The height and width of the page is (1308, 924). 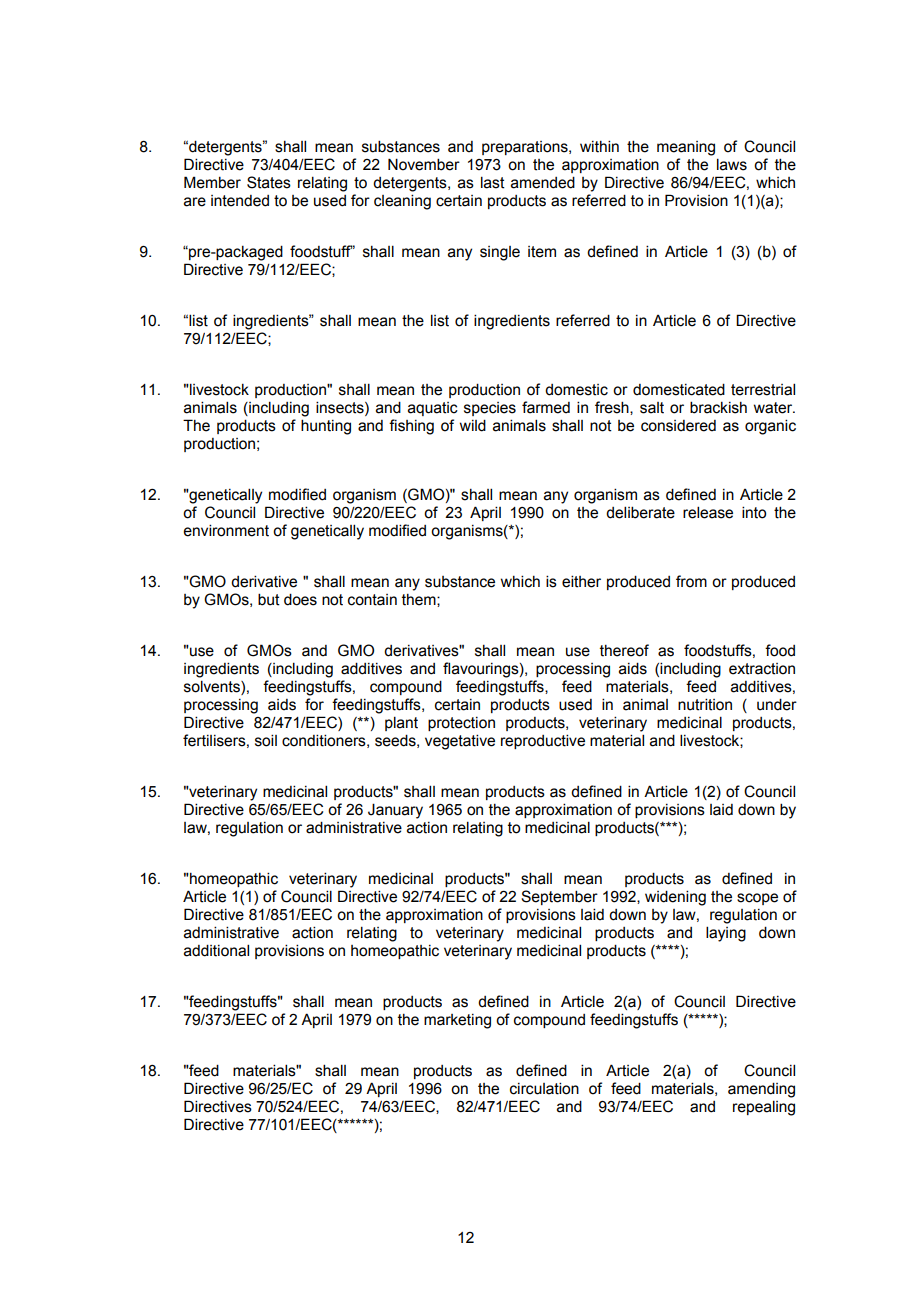 I want to click on but, so click(x=269, y=599).
